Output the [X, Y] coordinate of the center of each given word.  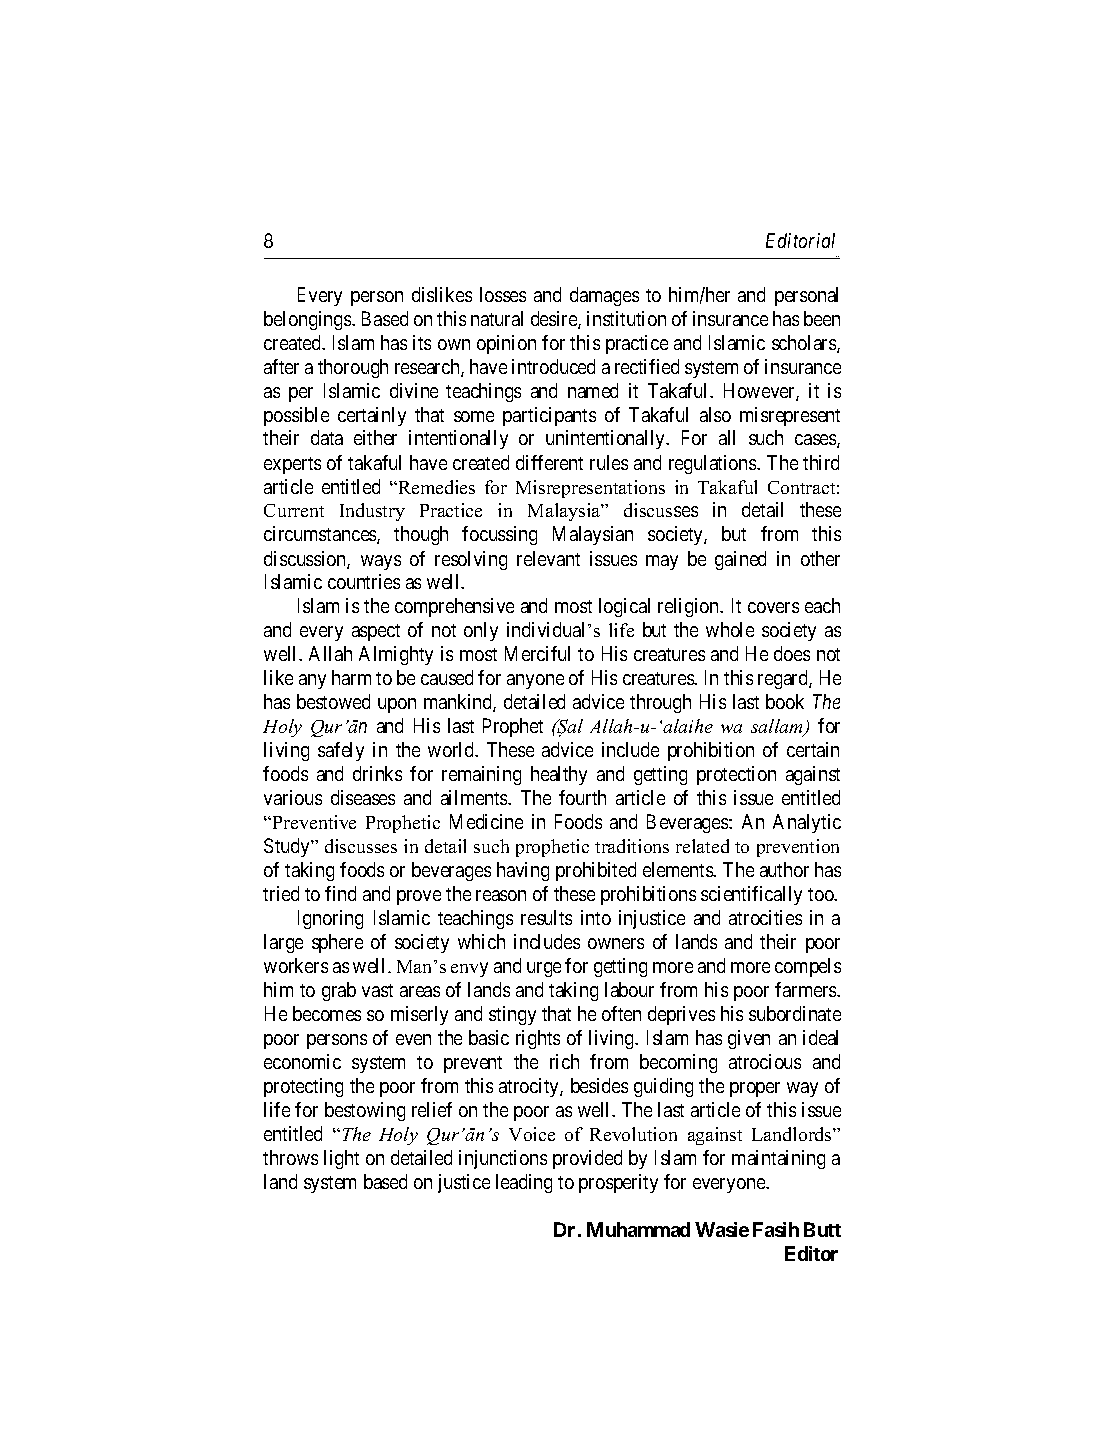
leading [524, 1183]
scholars [805, 344]
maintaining [778, 1159]
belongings [308, 320]
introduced [553, 366]
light [341, 1159]
